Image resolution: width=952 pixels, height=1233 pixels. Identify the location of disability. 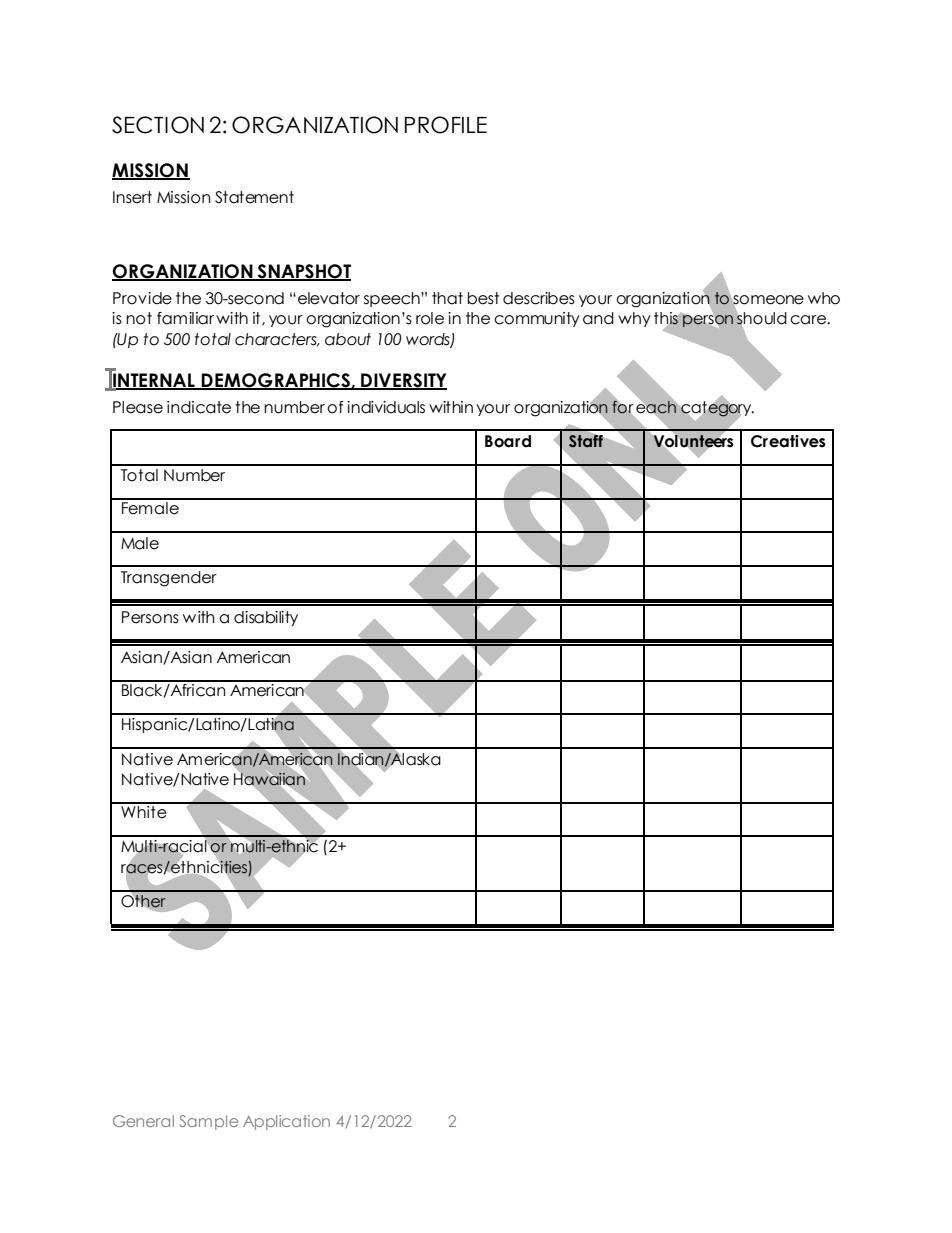
(266, 618).
